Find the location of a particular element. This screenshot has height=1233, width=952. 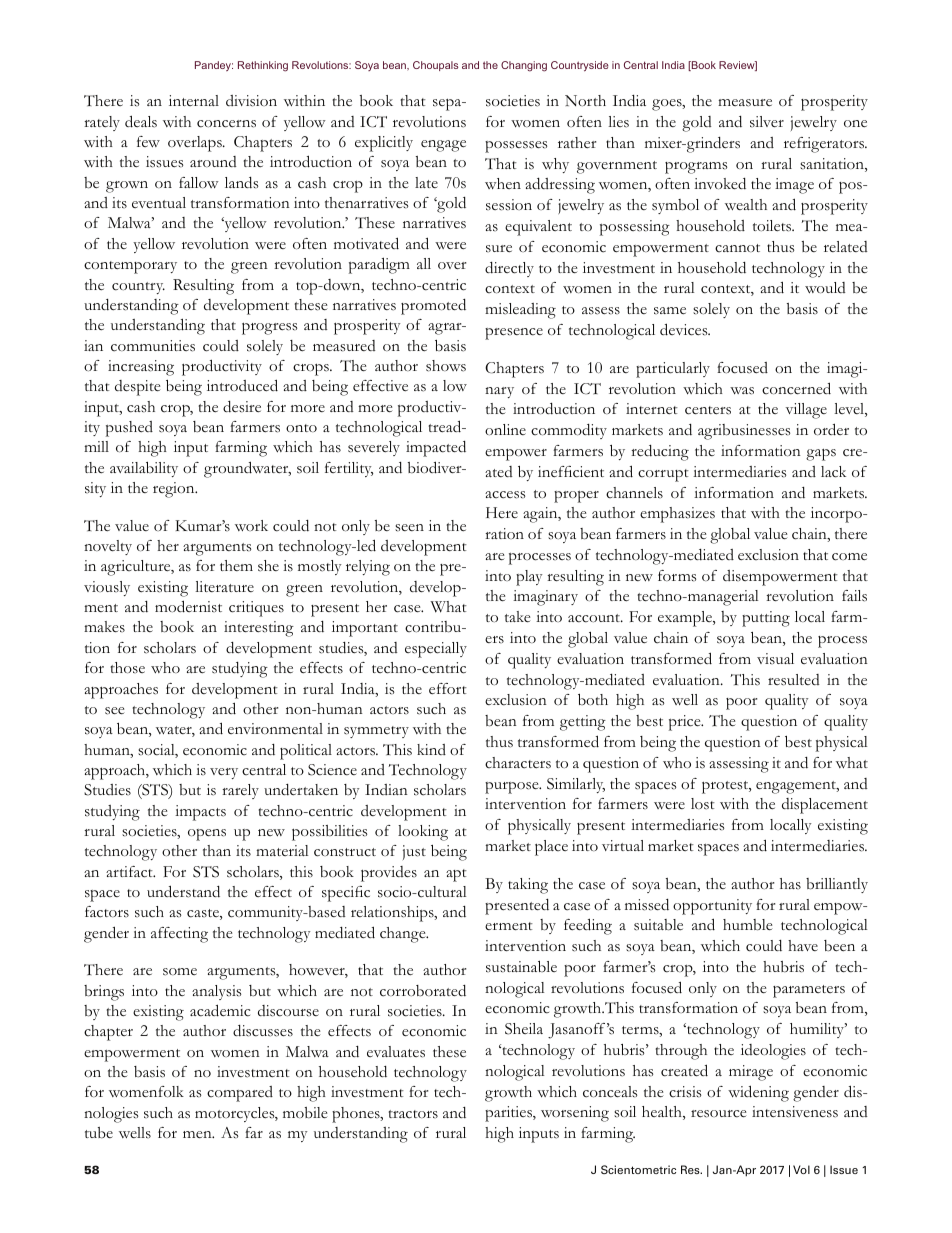

play is located at coordinates (529, 578).
